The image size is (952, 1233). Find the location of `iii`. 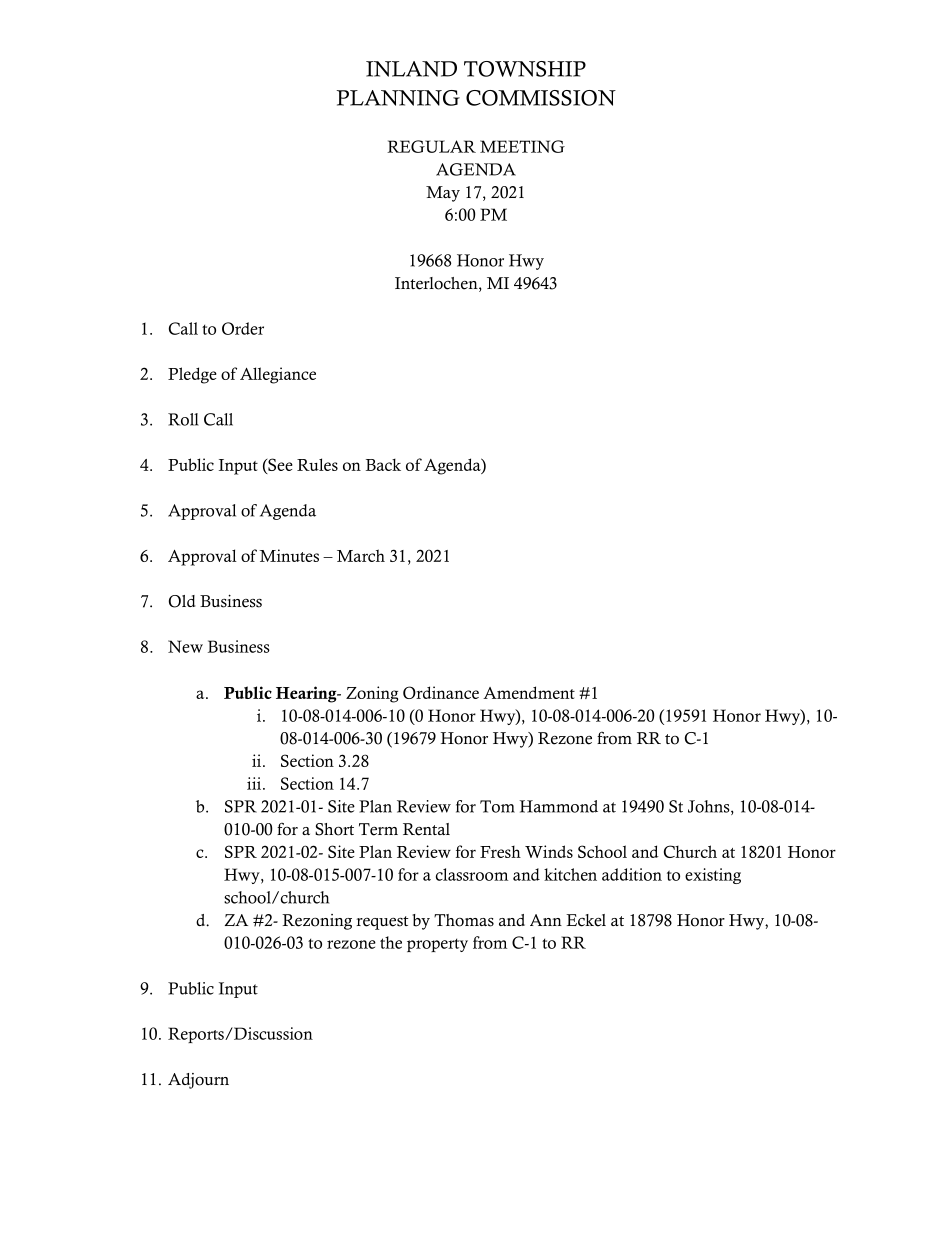

iii is located at coordinates (255, 783).
